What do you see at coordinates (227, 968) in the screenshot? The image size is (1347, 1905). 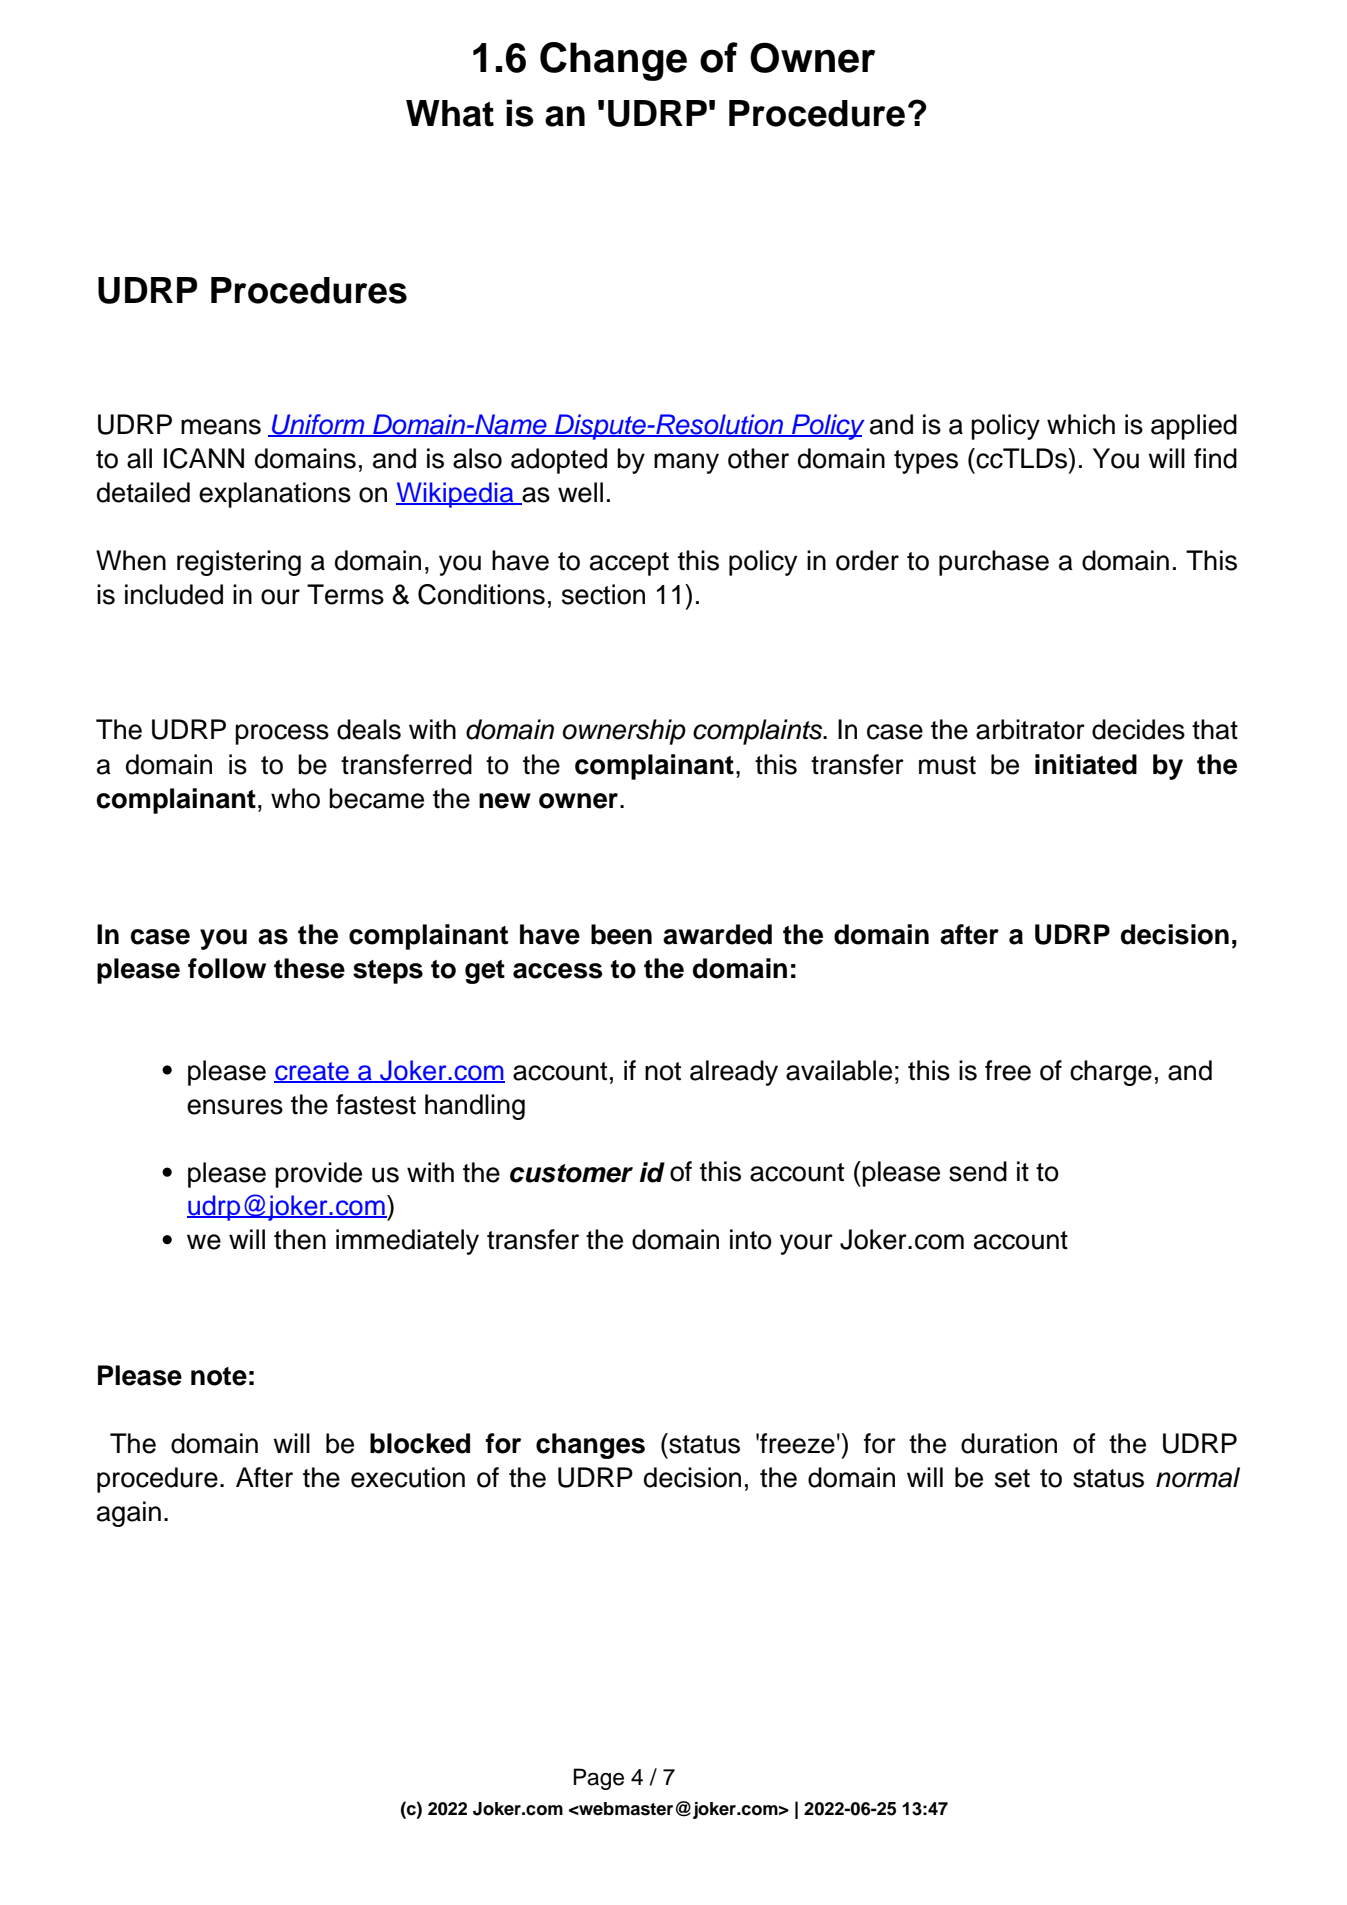 I see `follow` at bounding box center [227, 968].
